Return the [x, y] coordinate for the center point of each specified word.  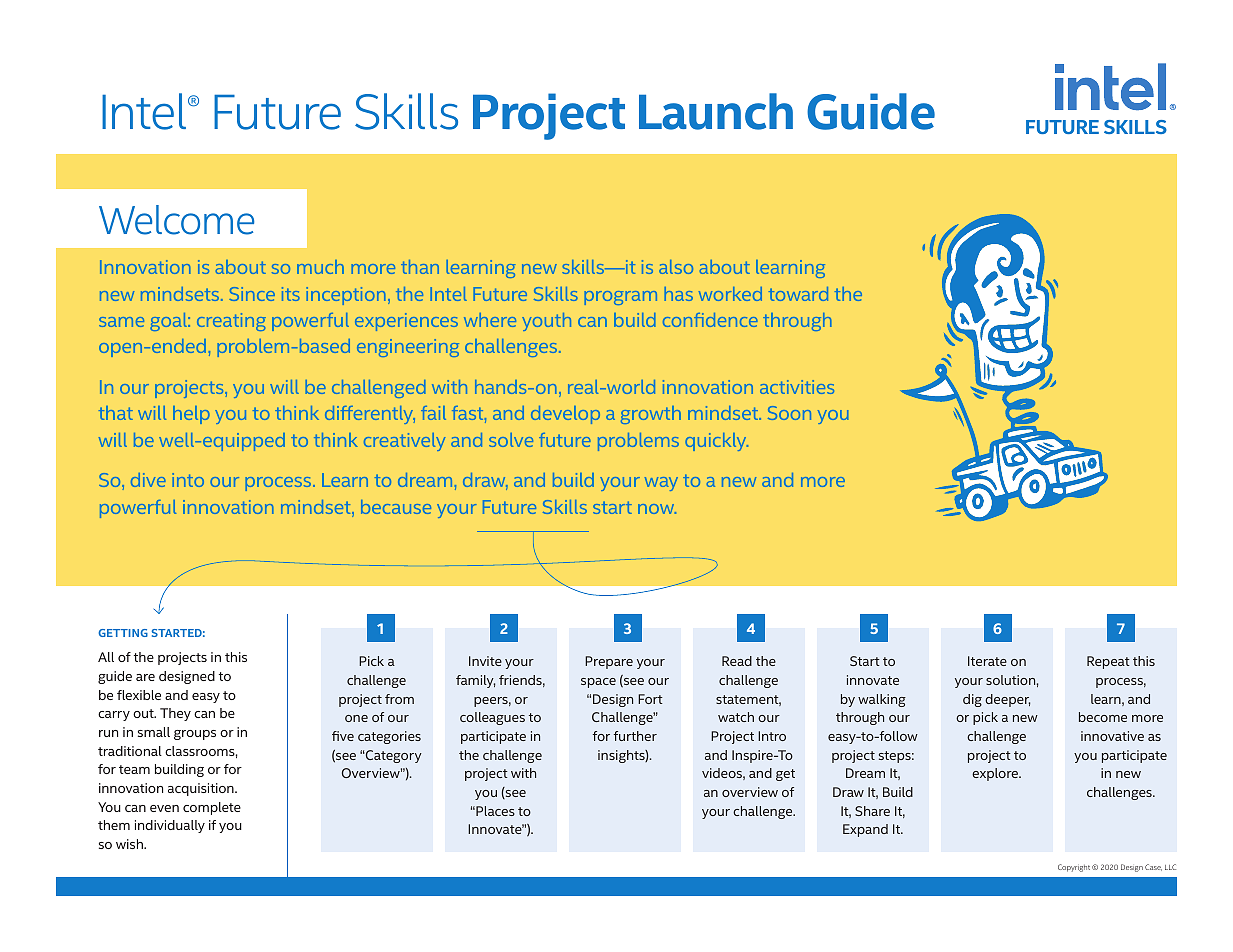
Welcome [176, 220]
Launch [716, 111]
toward [798, 294]
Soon [789, 413]
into [188, 480]
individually [170, 826]
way [661, 484]
